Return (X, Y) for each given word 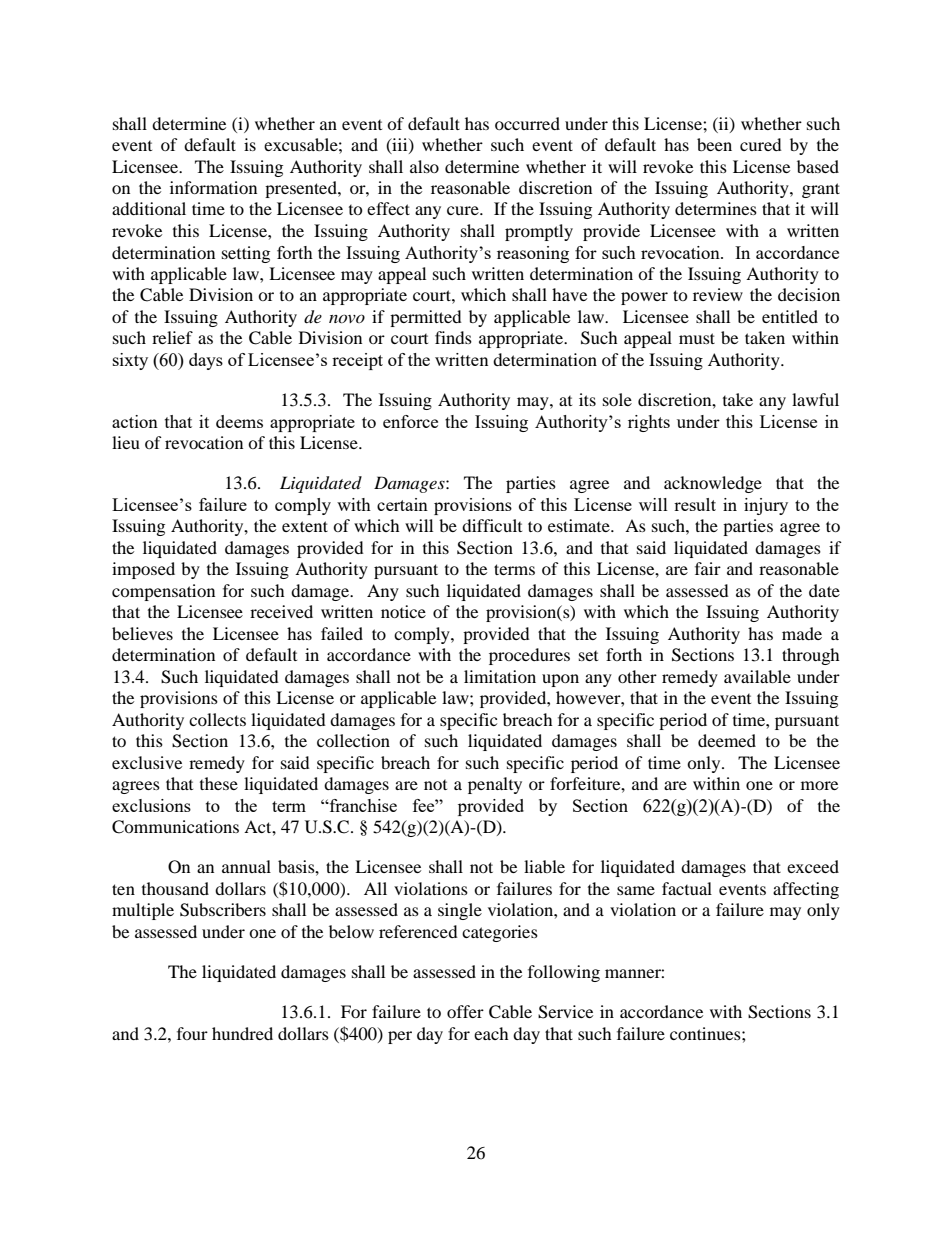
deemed (727, 740)
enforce (410, 421)
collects (217, 719)
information (213, 187)
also (424, 166)
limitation (500, 676)
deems (239, 421)
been (714, 144)
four (192, 1033)
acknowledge (713, 484)
